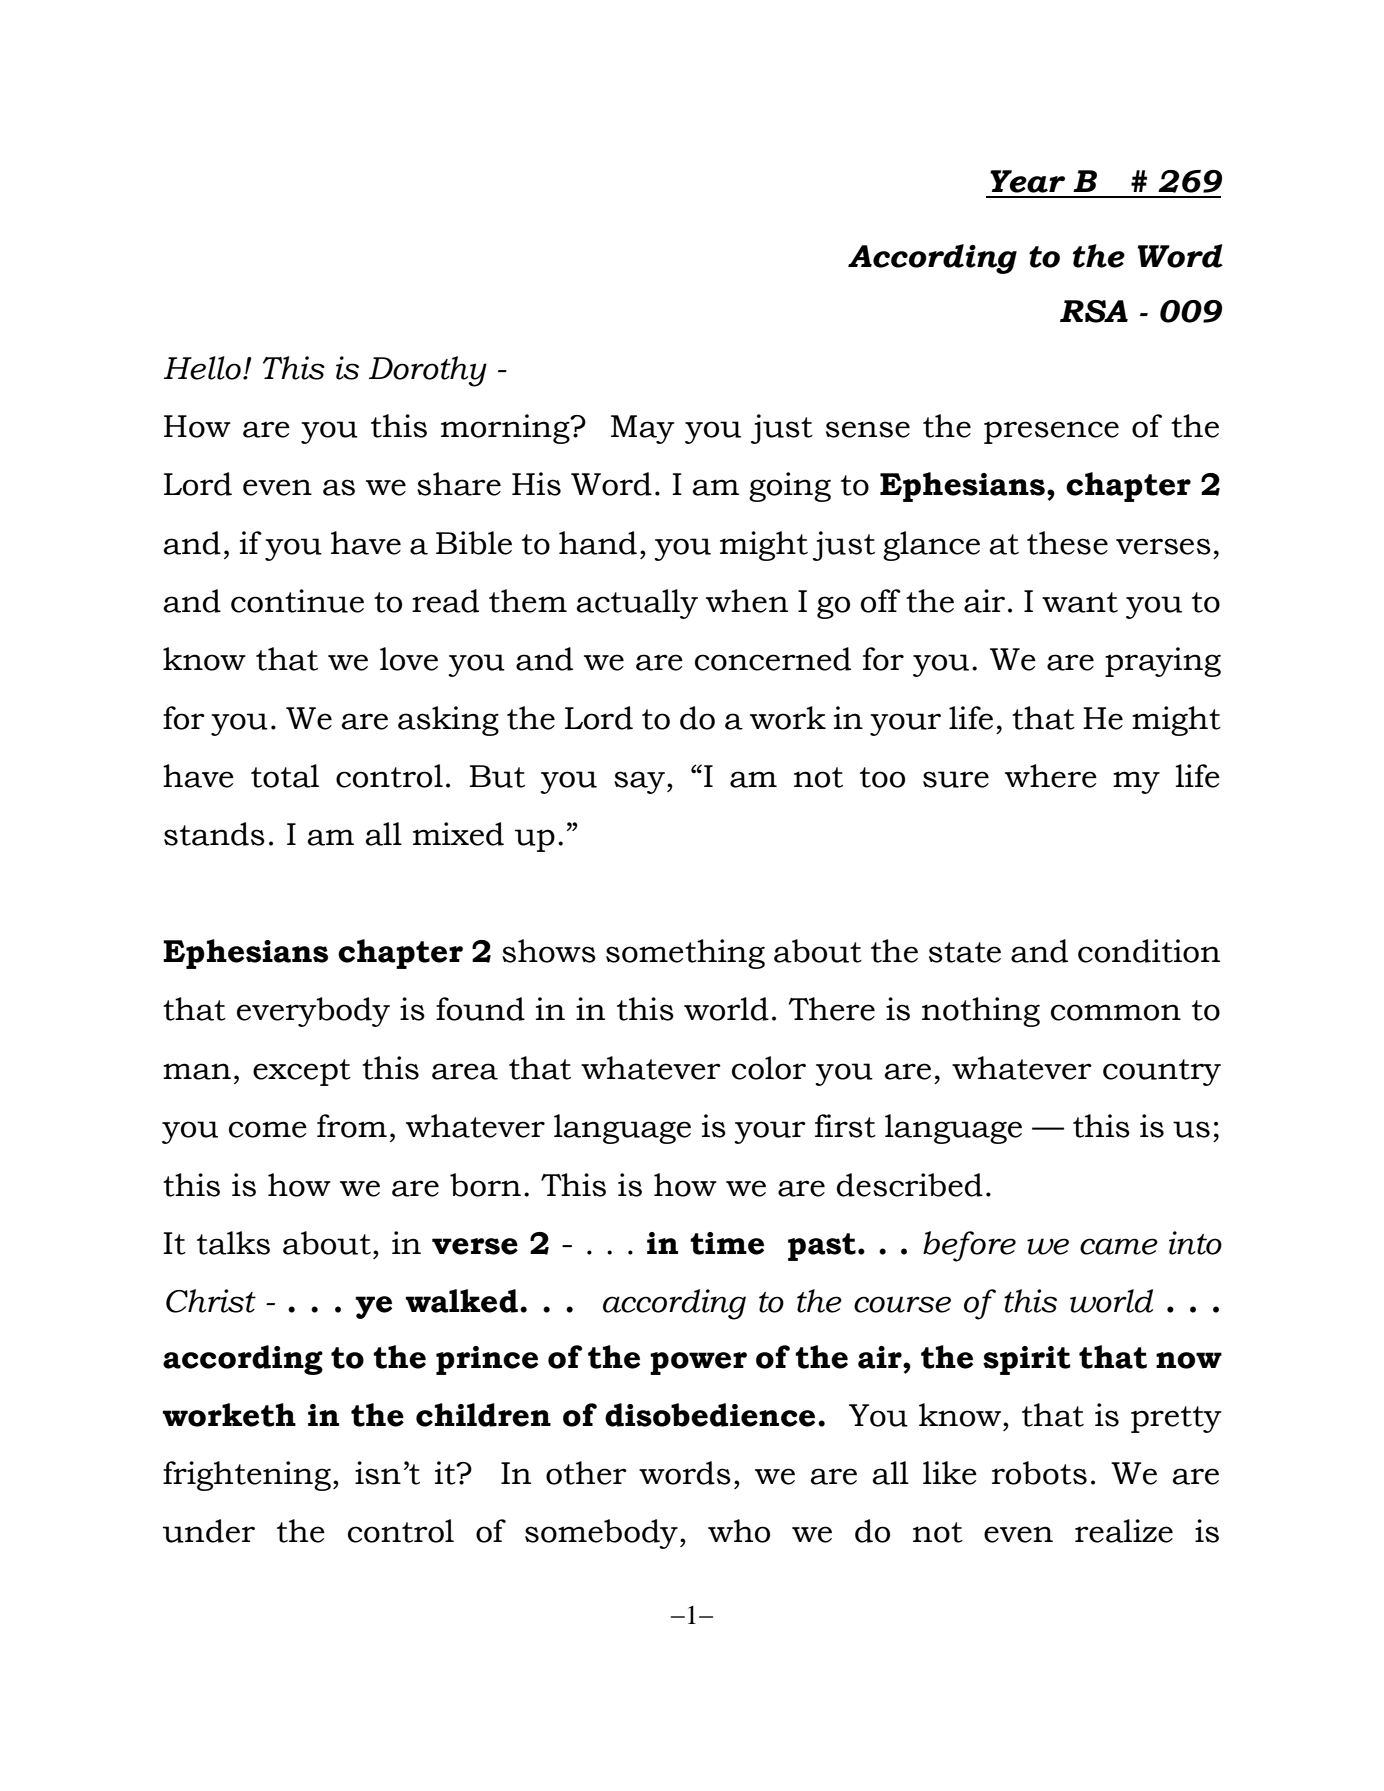 This image has height=1791, width=1384. I want to click on robots, so click(1039, 1473).
